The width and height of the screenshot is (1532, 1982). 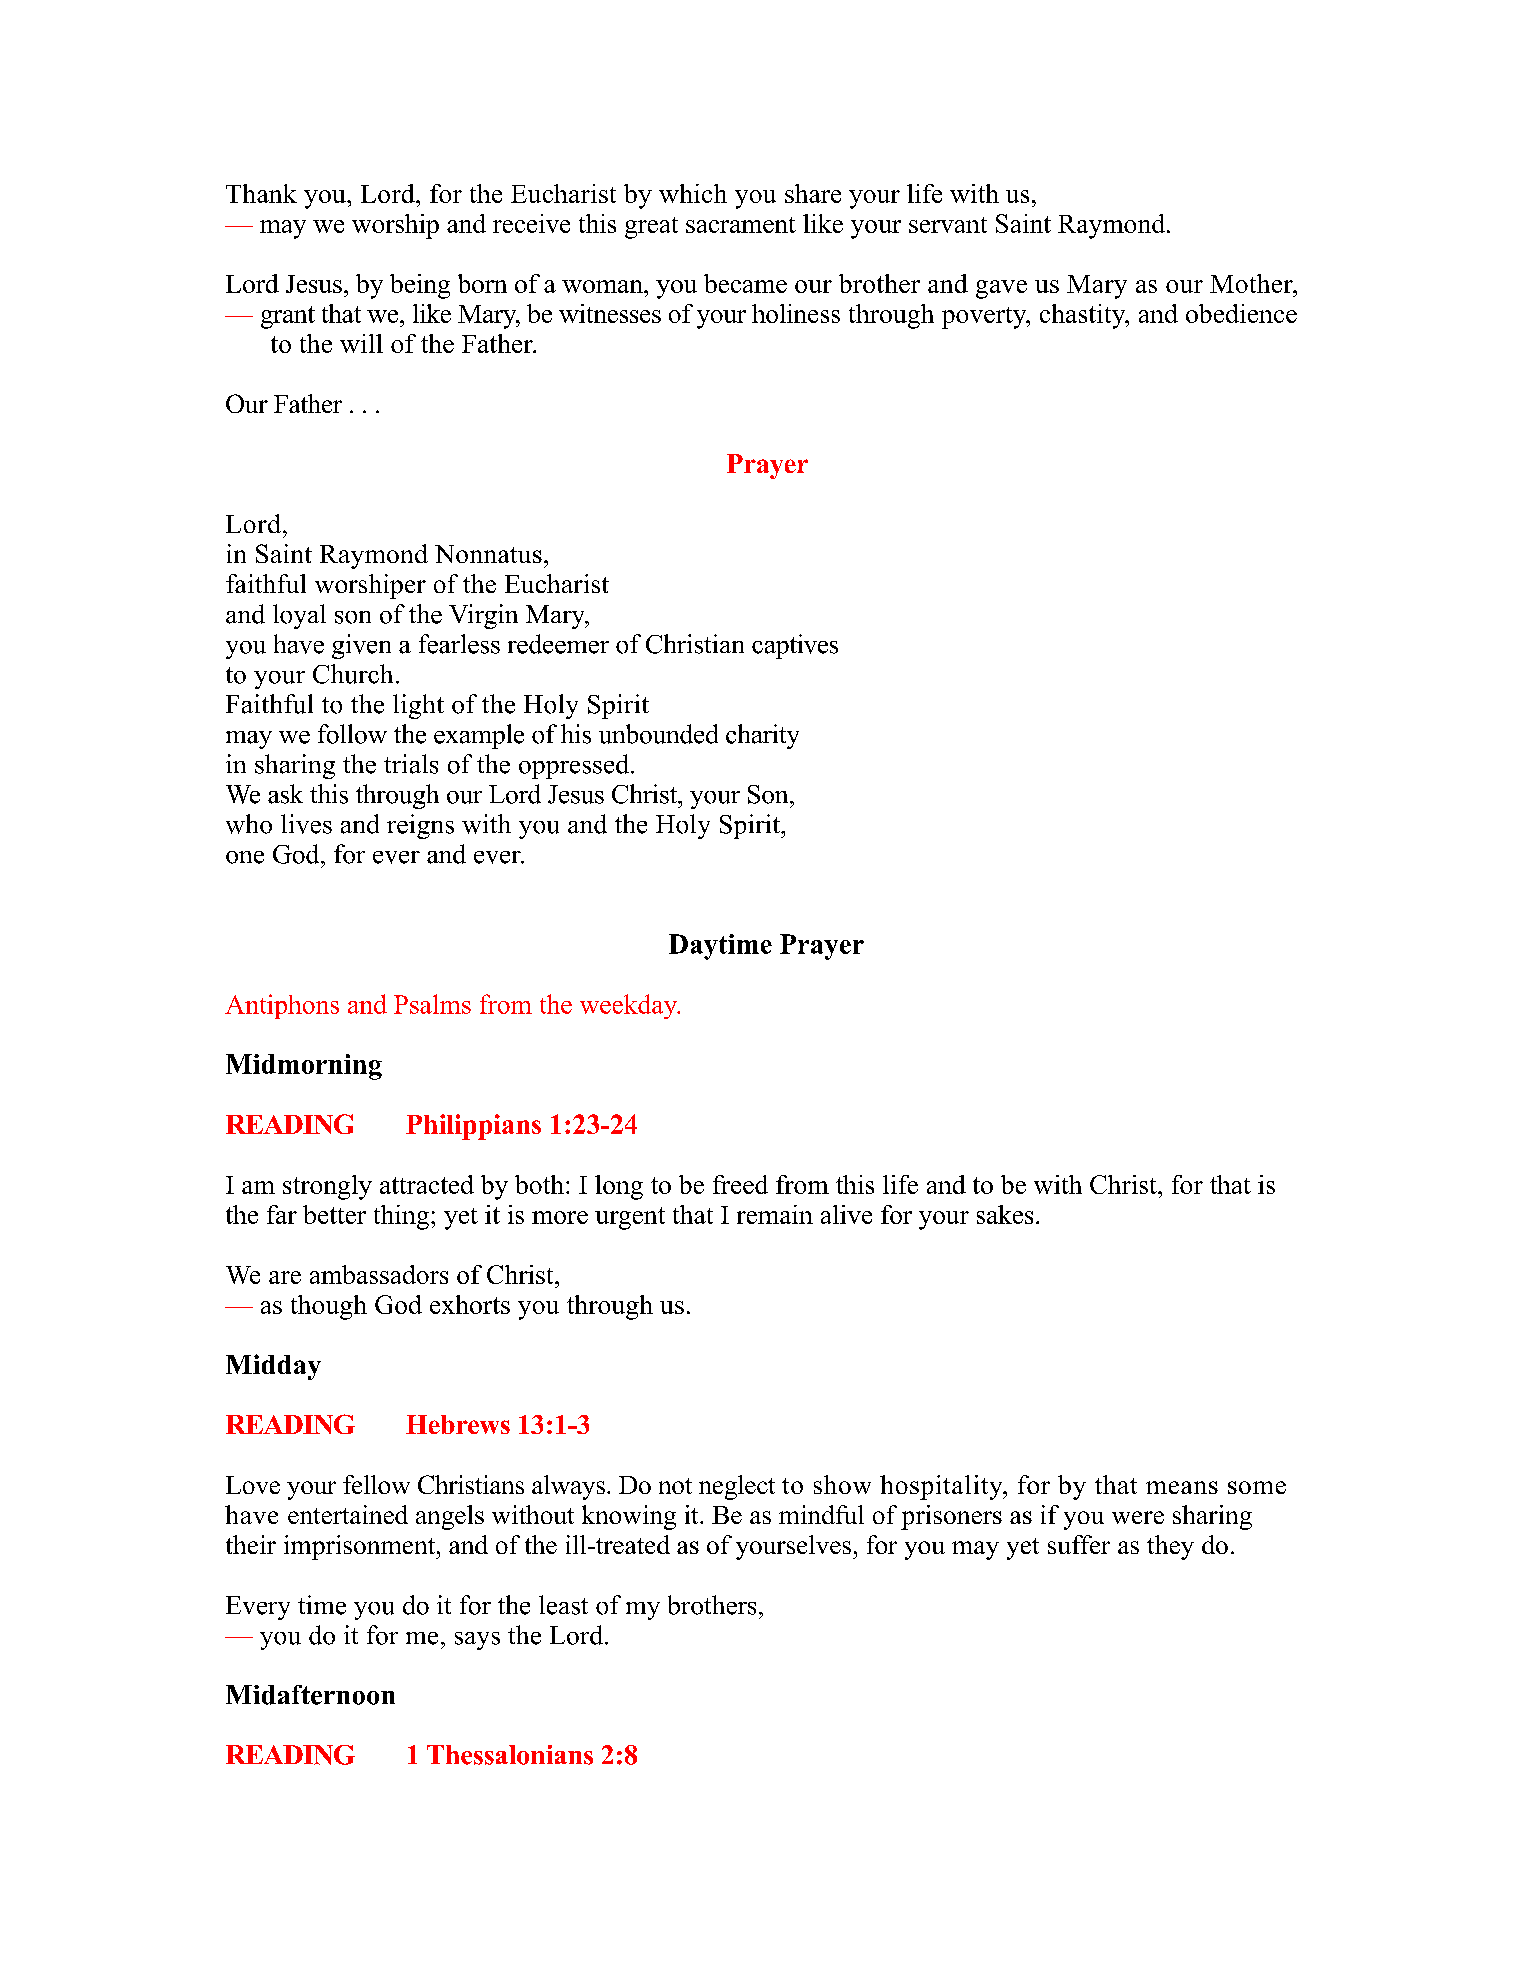 I want to click on though, so click(x=329, y=1307).
